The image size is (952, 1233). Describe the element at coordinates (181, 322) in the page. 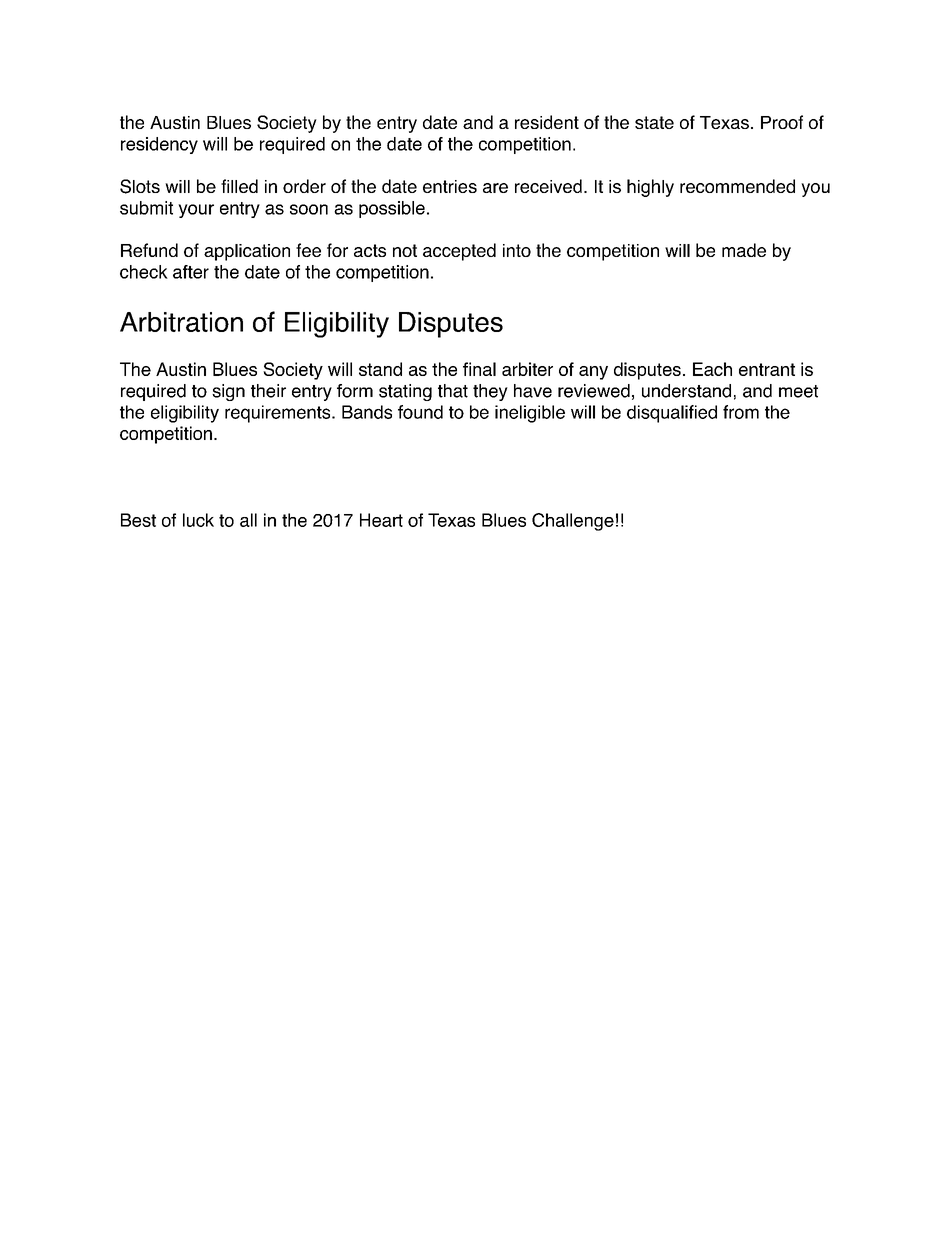

I see `Arbitration` at that location.
